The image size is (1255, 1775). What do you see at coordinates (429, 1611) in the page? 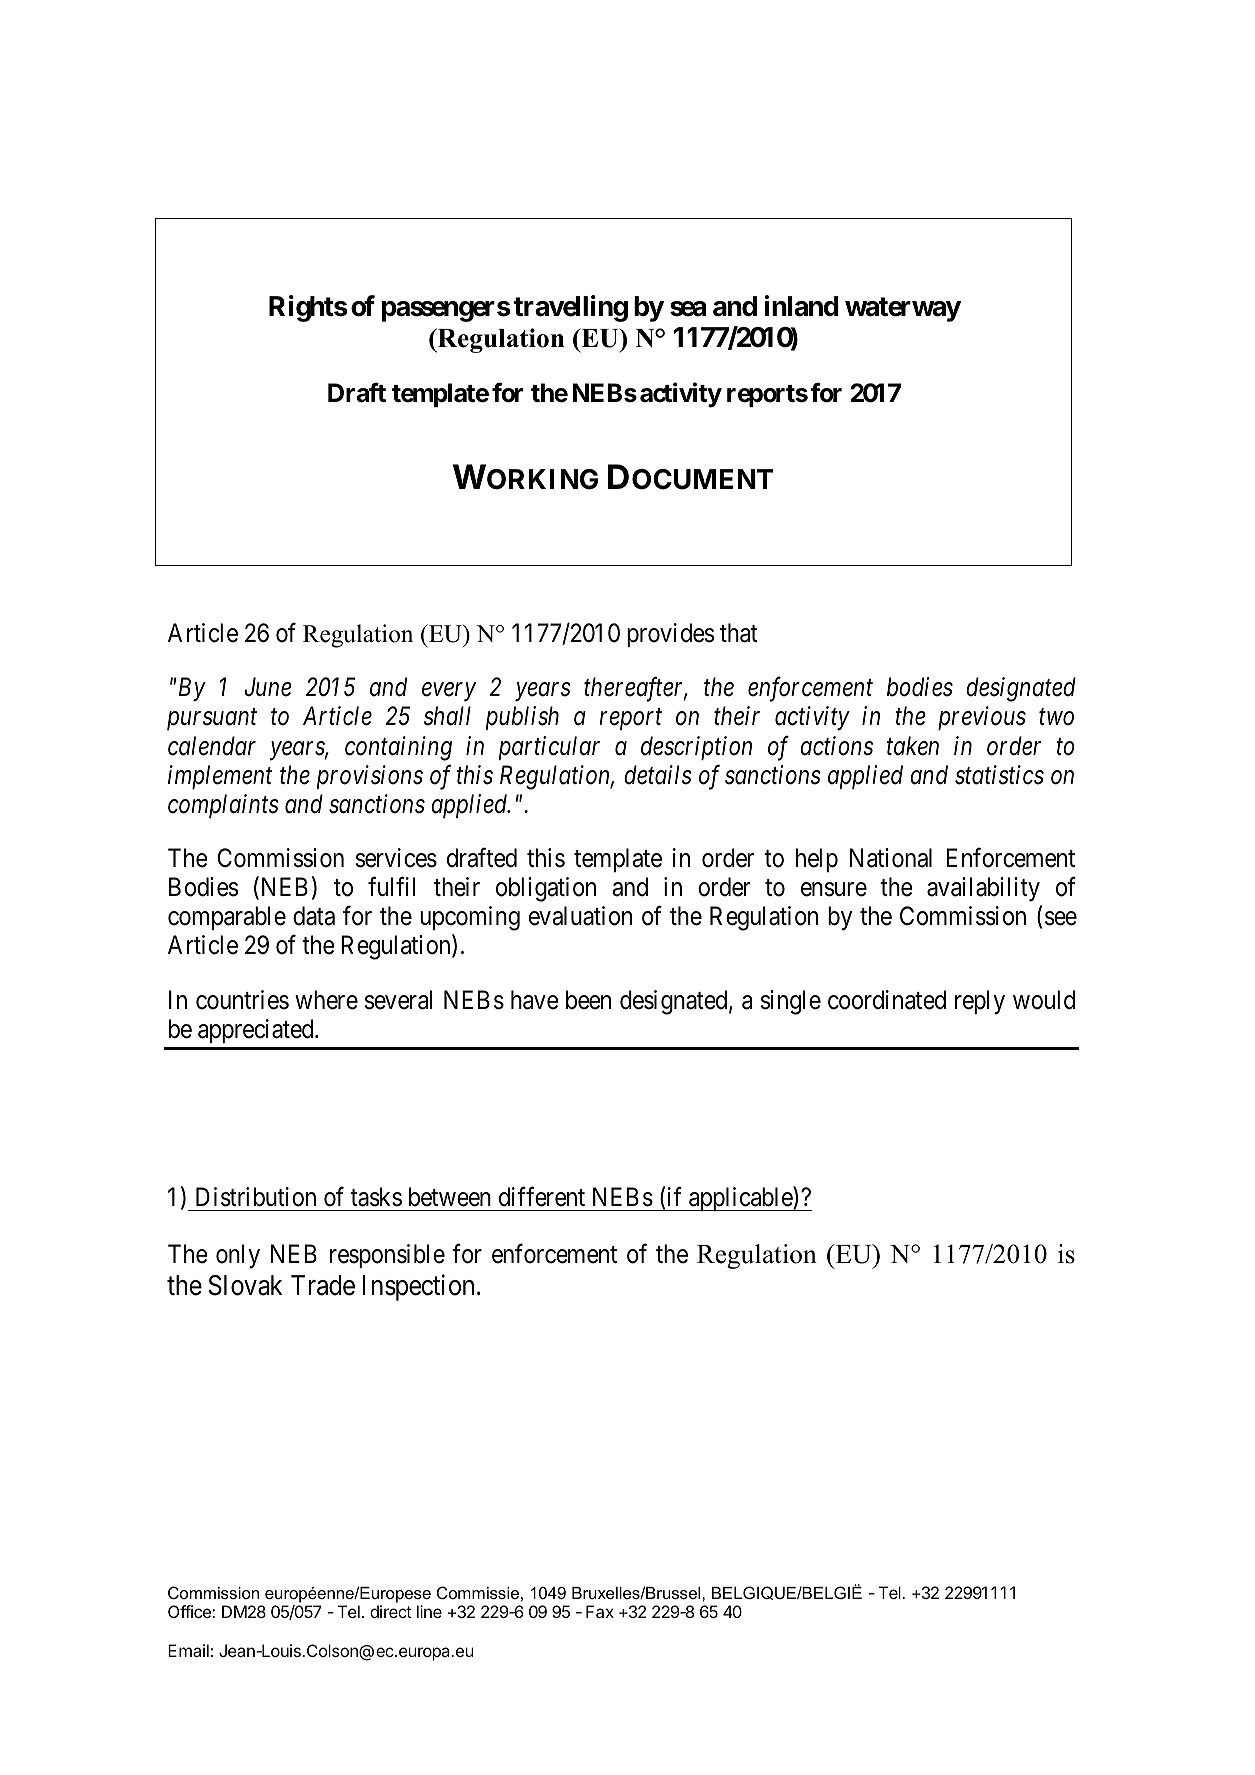
I see `line` at bounding box center [429, 1611].
